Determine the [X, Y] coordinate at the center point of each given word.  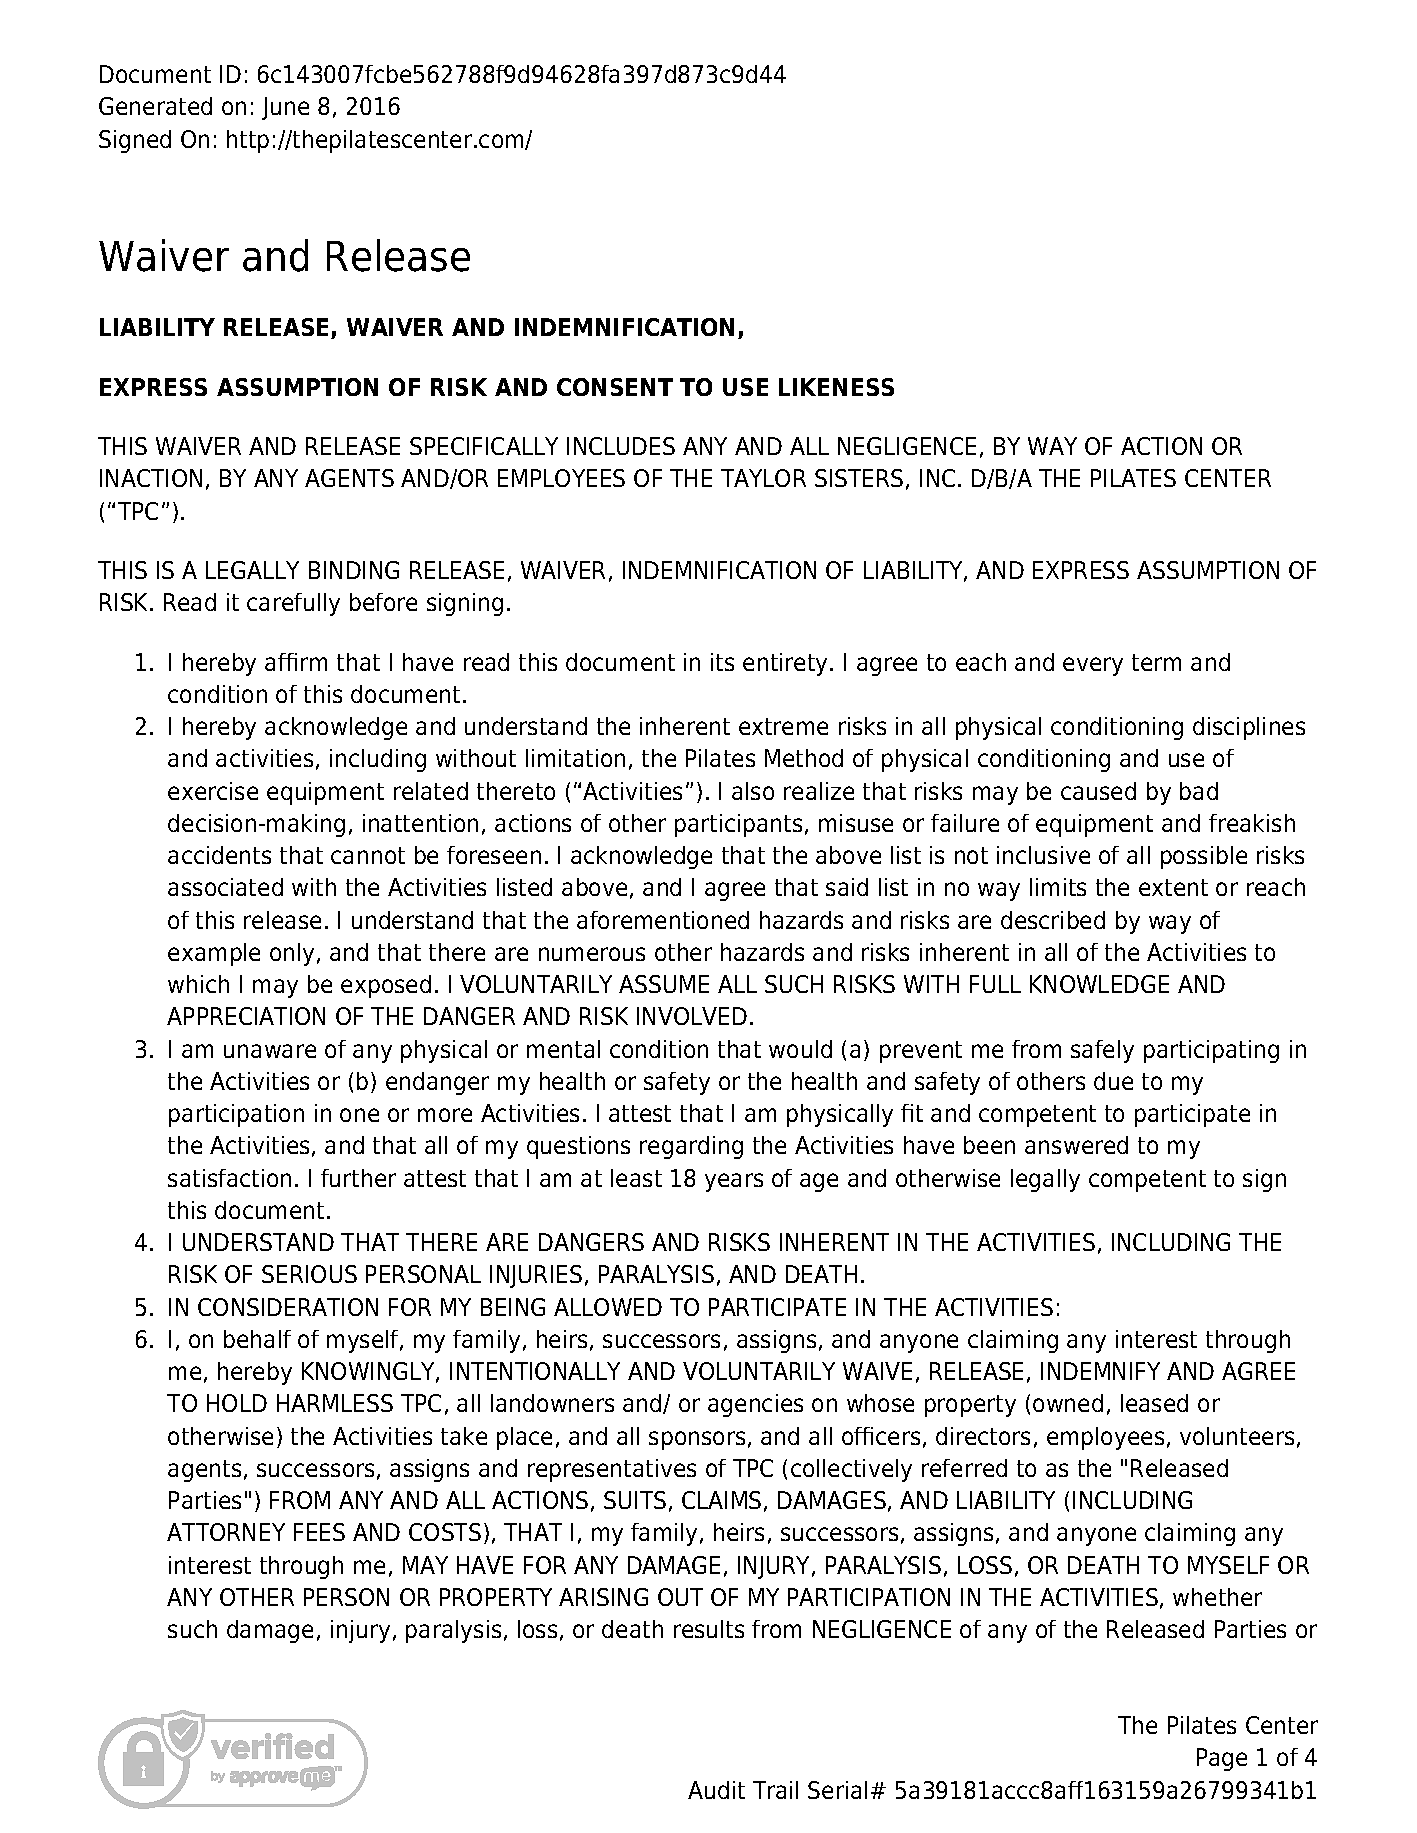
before [383, 602]
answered [1076, 1145]
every [1093, 666]
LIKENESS [836, 387]
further [358, 1178]
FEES [319, 1532]
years [734, 1182]
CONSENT [615, 387]
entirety [787, 664]
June [285, 108]
